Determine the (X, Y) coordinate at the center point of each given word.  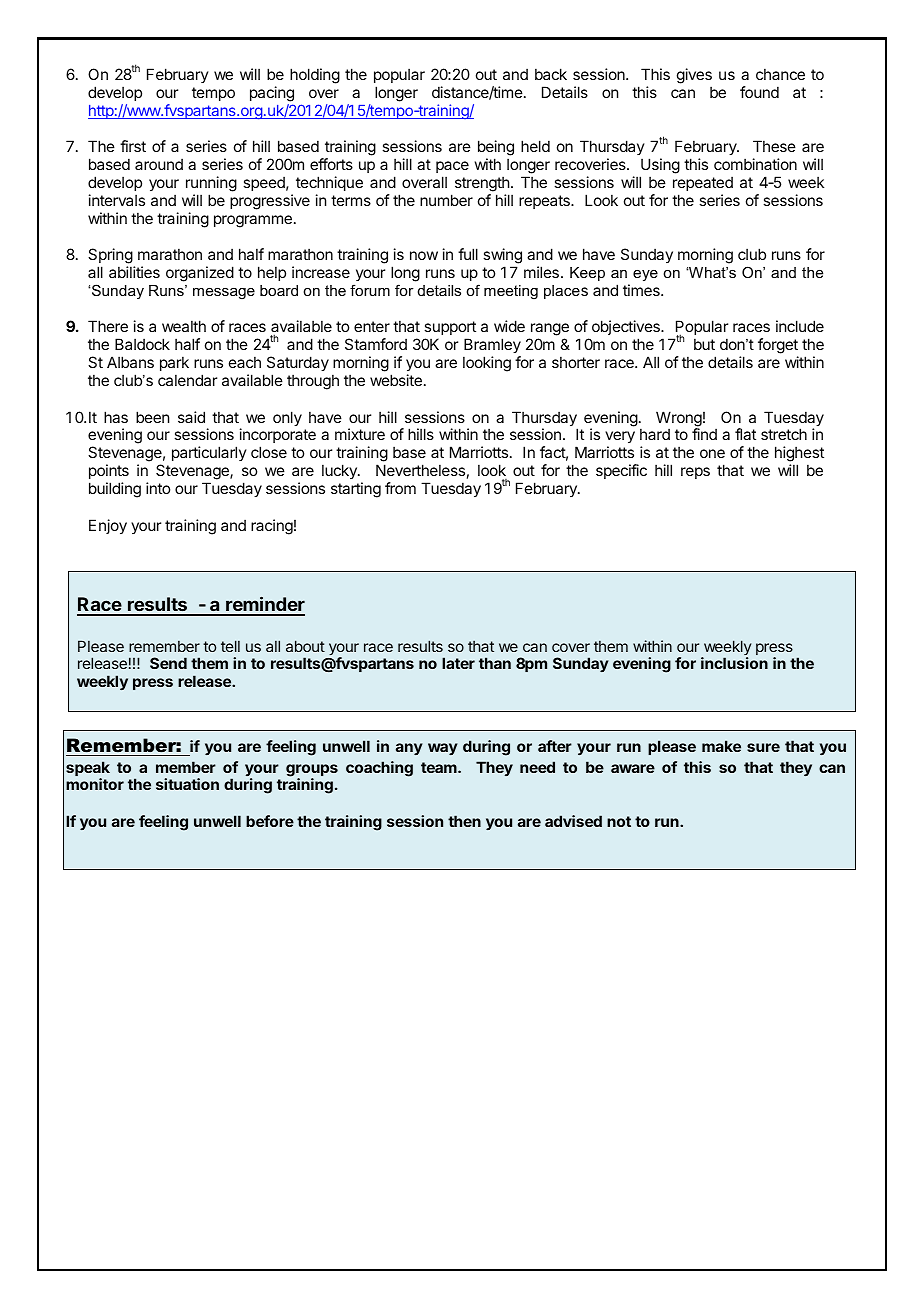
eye (645, 275)
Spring (110, 257)
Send (168, 663)
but (704, 344)
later (458, 663)
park (174, 363)
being (496, 149)
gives (694, 76)
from (400, 488)
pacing (272, 94)
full (468, 254)
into (158, 488)
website (396, 380)
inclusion (734, 663)
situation (187, 784)
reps (695, 473)
